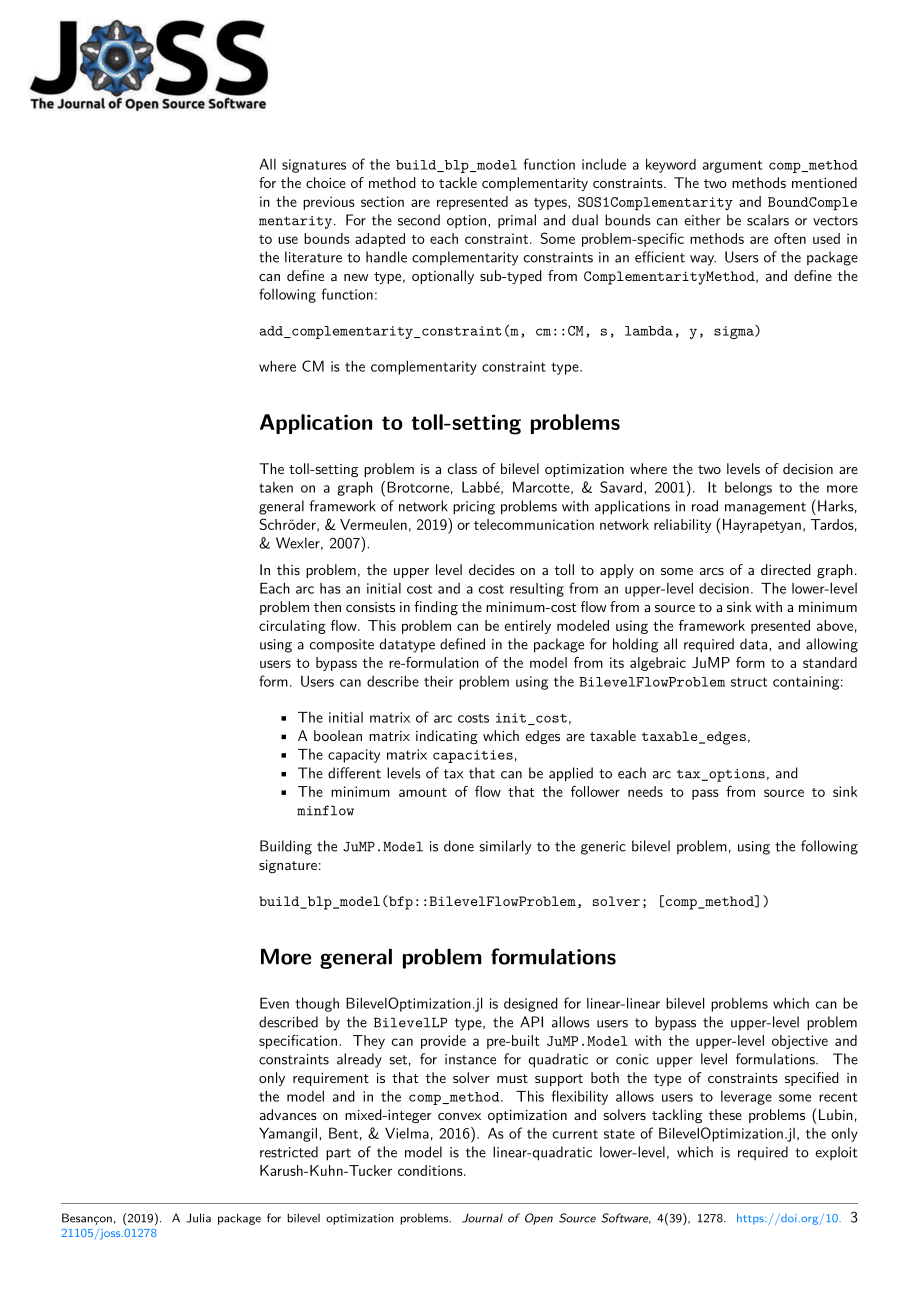 The height and width of the document is (1308, 924). Describe the element at coordinates (768, 220) in the document. I see `scalars` at that location.
